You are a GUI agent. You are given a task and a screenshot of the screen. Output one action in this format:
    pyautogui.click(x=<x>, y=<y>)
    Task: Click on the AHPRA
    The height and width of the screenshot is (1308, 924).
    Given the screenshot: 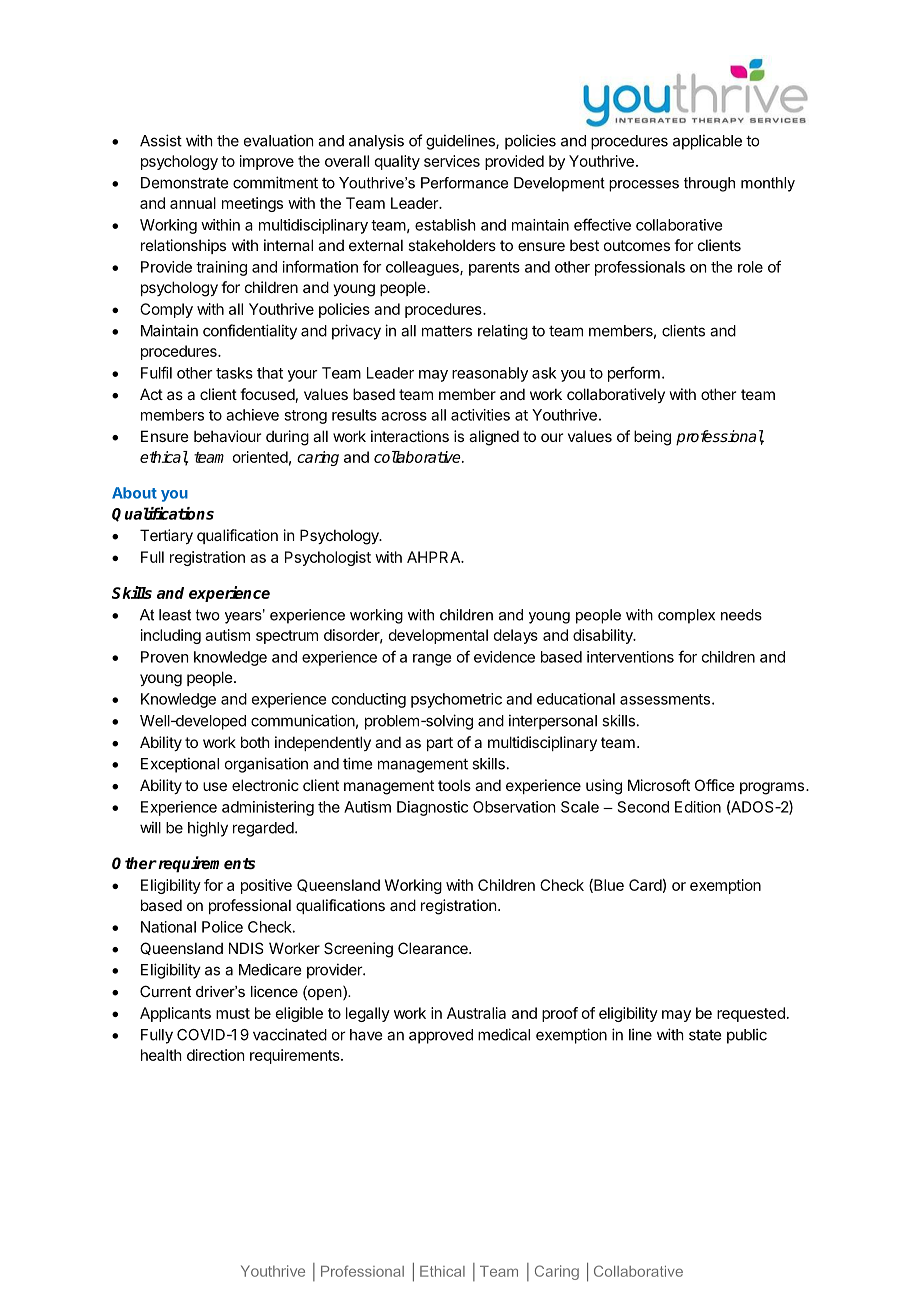 What is the action you would take?
    pyautogui.click(x=435, y=557)
